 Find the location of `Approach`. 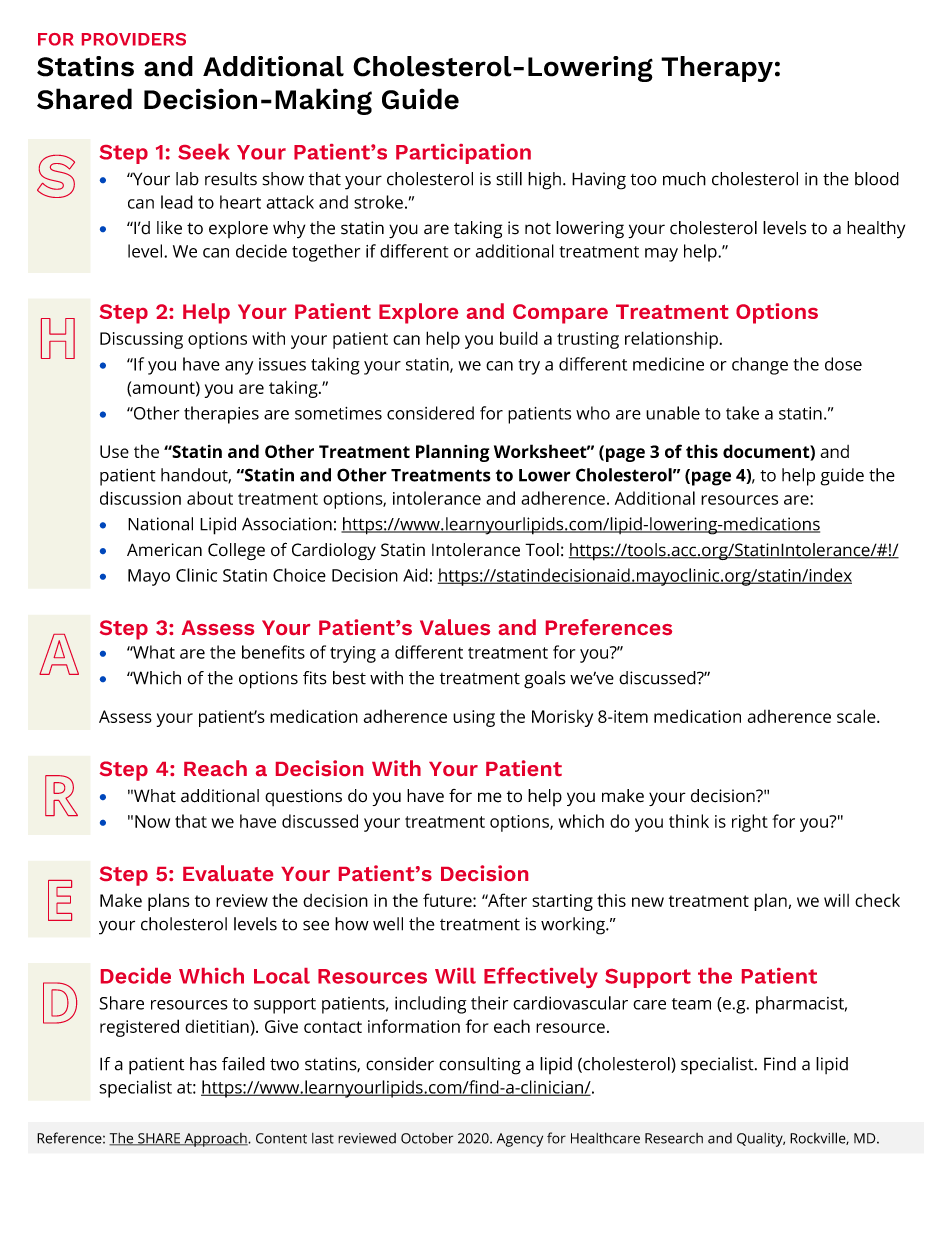

Approach is located at coordinates (215, 1140).
